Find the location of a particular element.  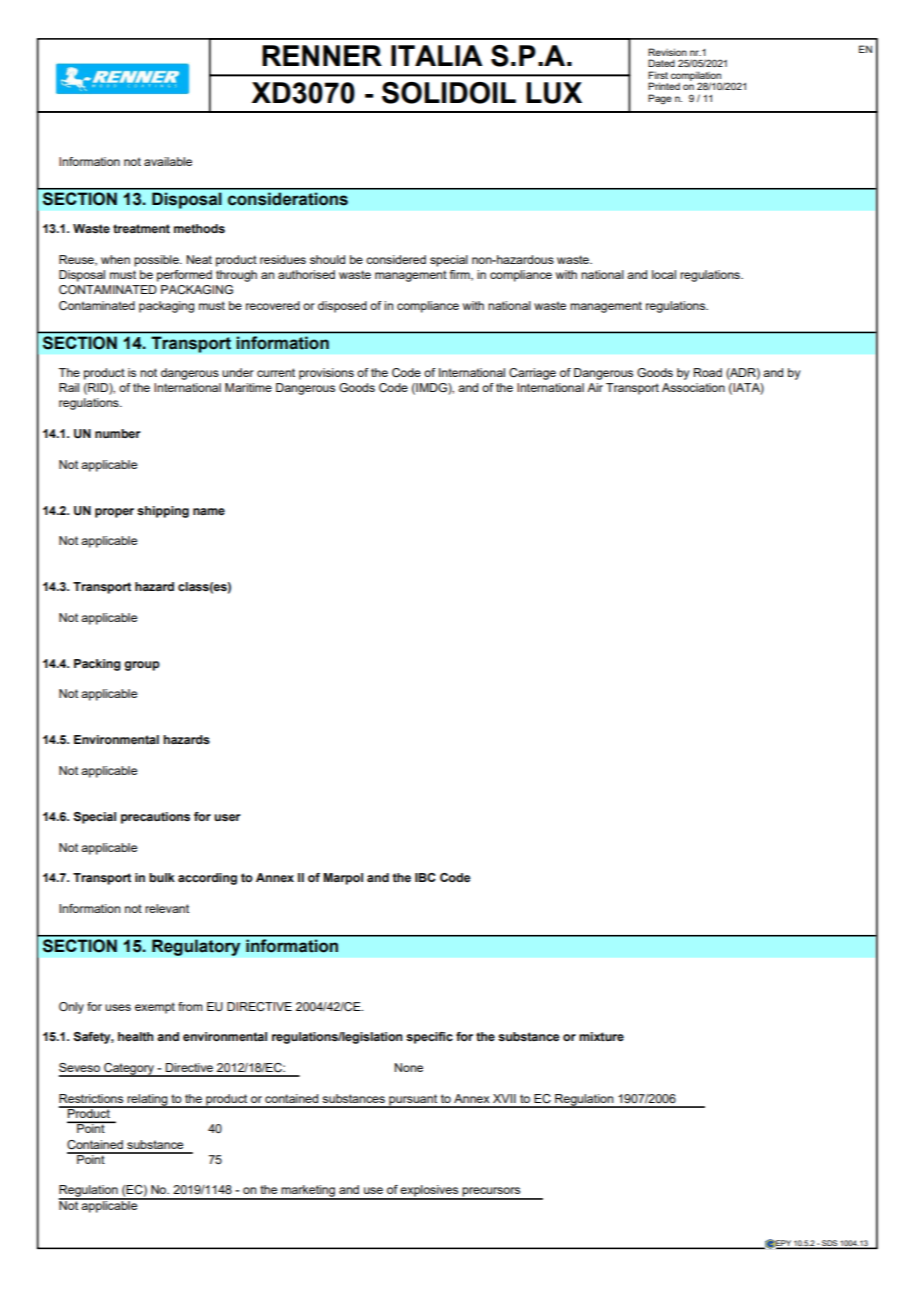

Association is located at coordinates (693, 387).
